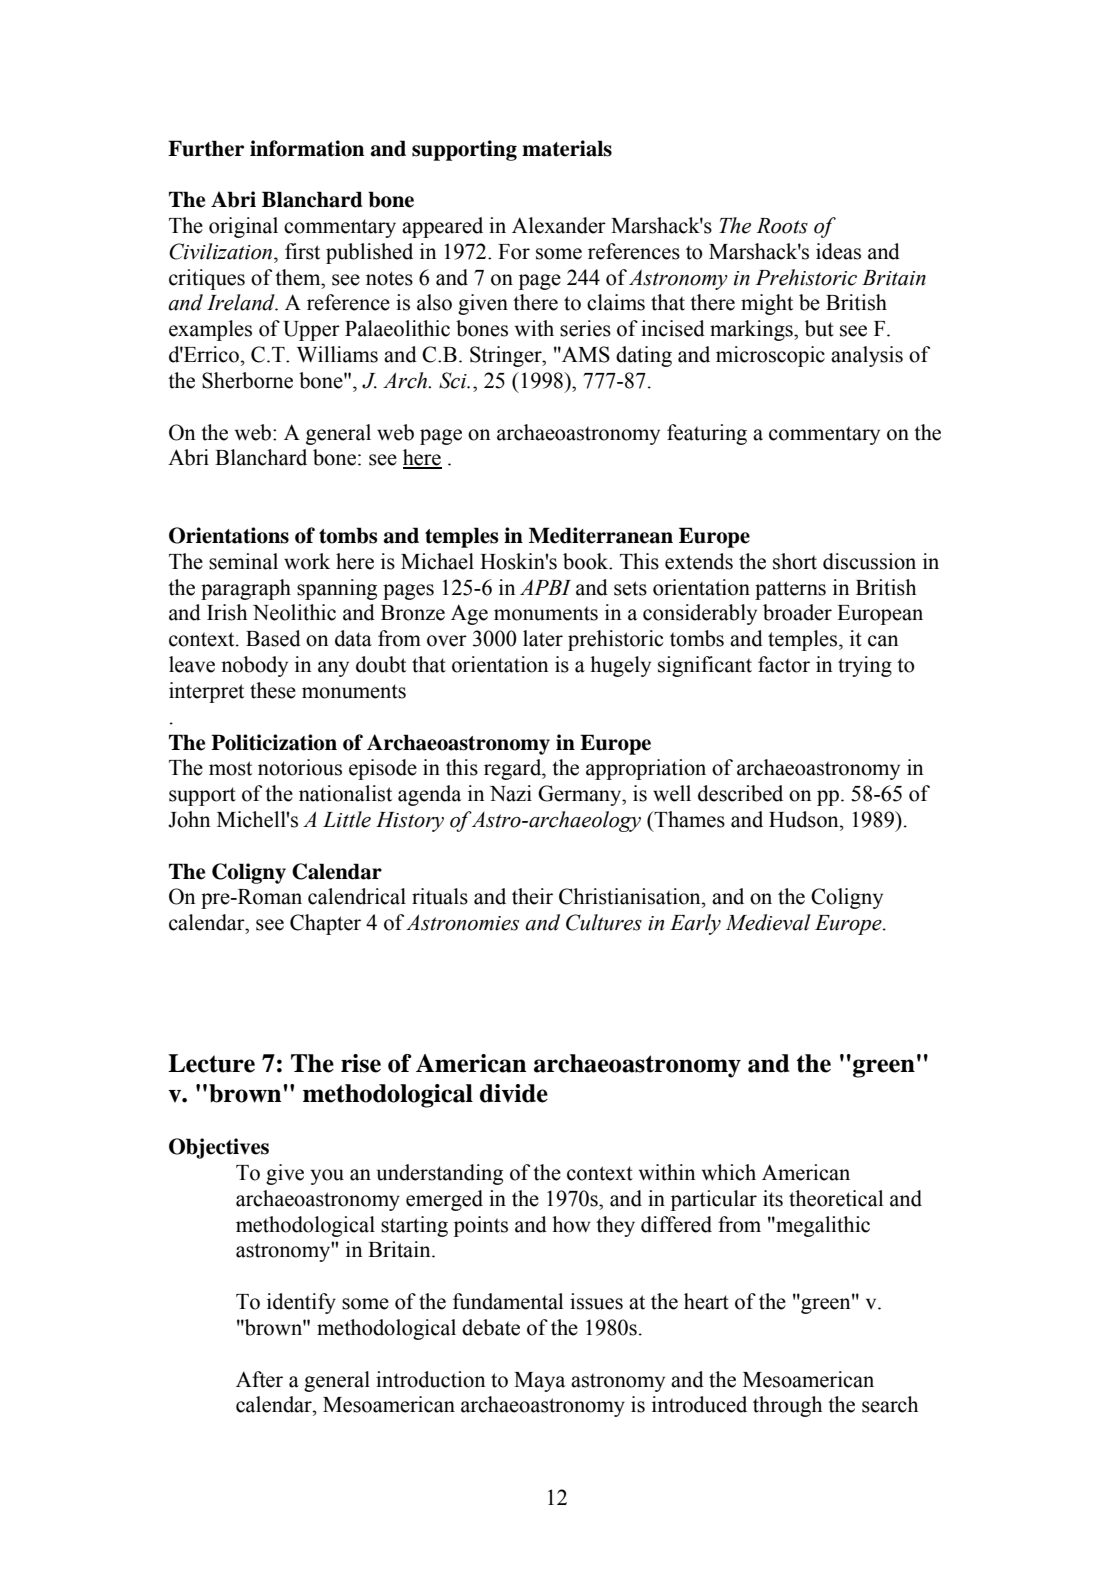 The height and width of the screenshot is (1576, 1113). Describe the element at coordinates (601, 535) in the screenshot. I see `Mediterranean` at that location.
